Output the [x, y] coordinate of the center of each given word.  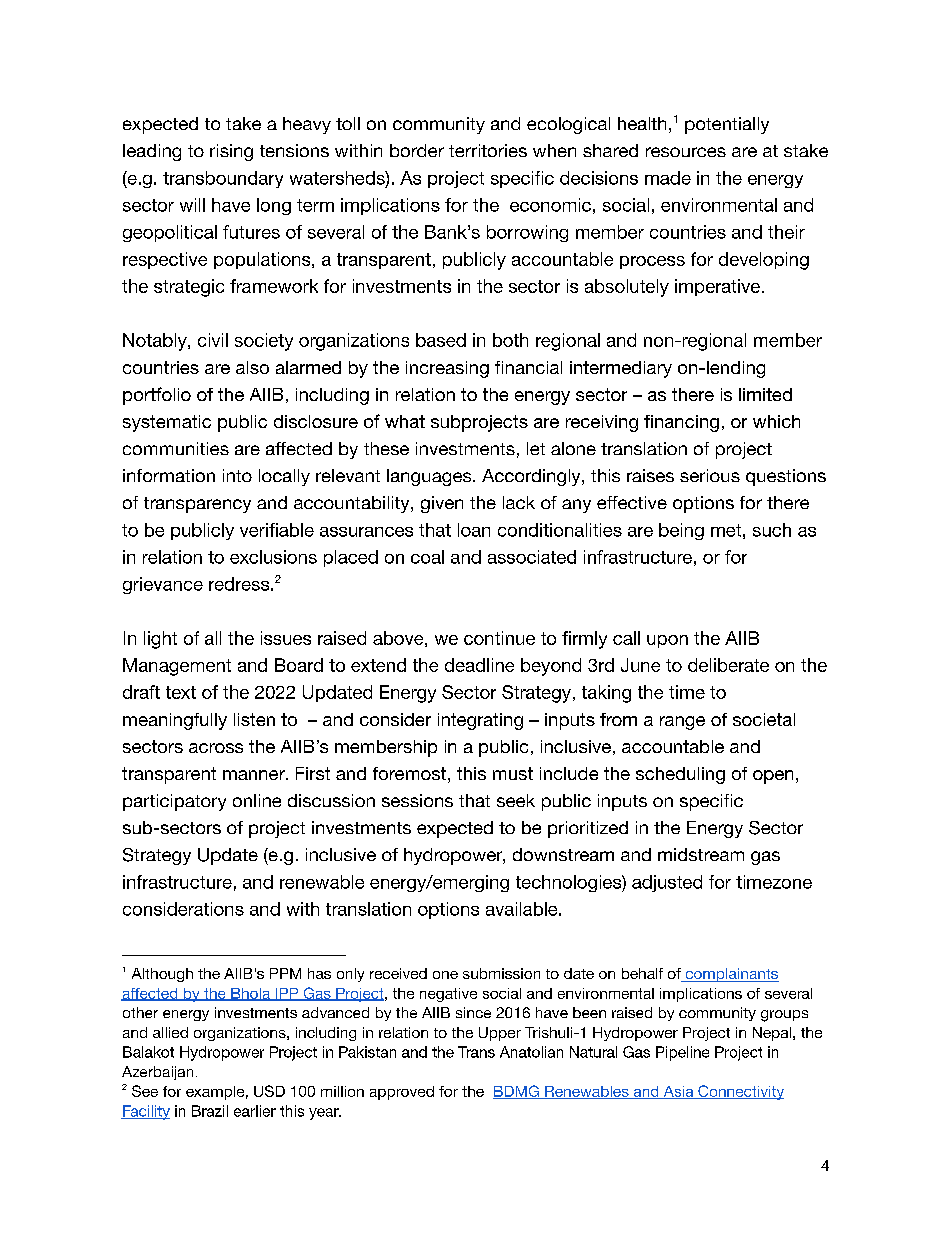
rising [231, 152]
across [216, 748]
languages [430, 477]
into [237, 475]
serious [710, 475]
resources [686, 152]
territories [488, 150]
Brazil [210, 1111]
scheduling [680, 775]
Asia [678, 1092]
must [513, 773]
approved [402, 1093]
